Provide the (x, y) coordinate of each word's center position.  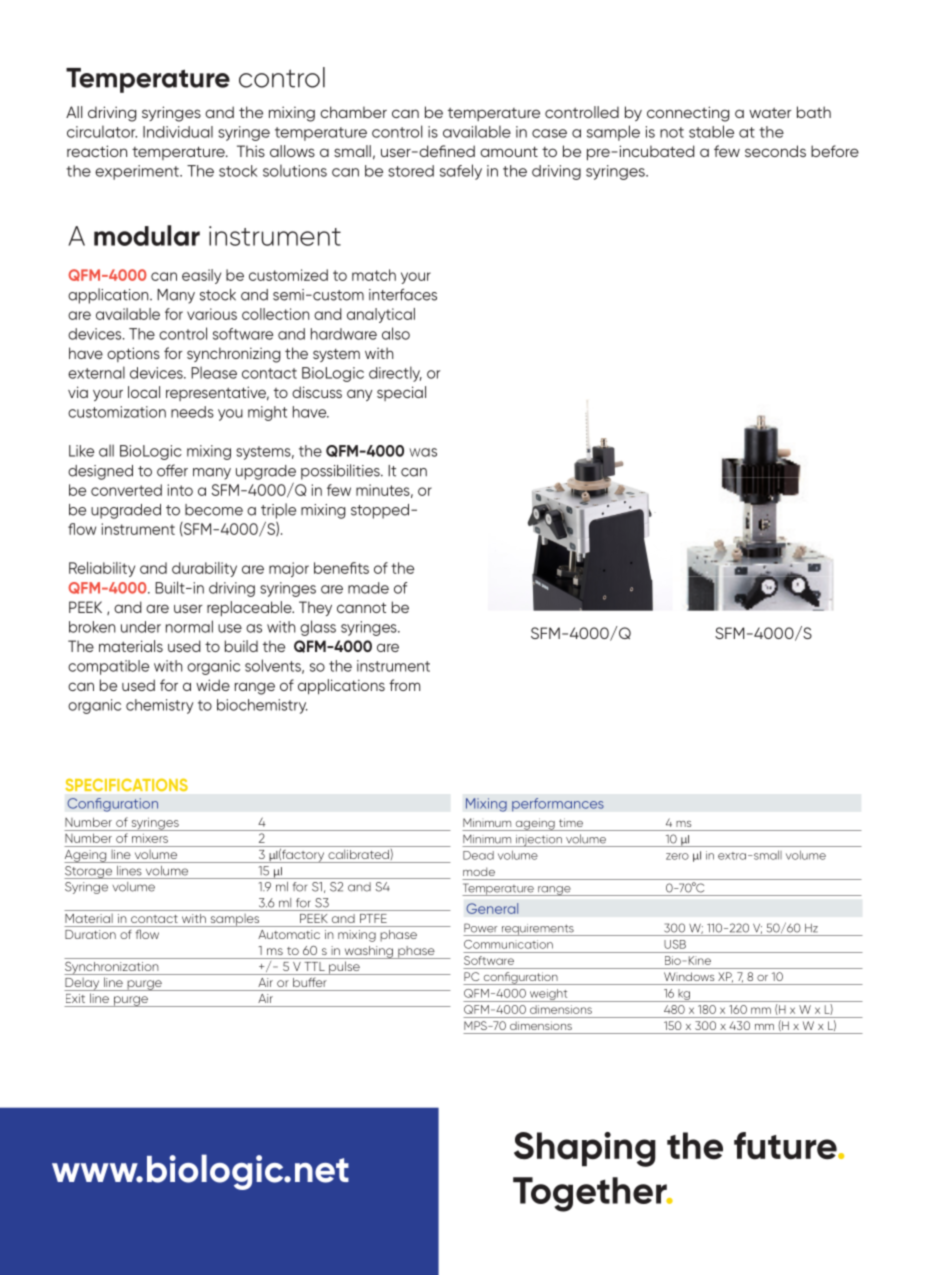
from (404, 685)
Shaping (585, 1149)
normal (189, 626)
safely (461, 172)
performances (558, 805)
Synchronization (112, 968)
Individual (178, 132)
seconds (775, 151)
